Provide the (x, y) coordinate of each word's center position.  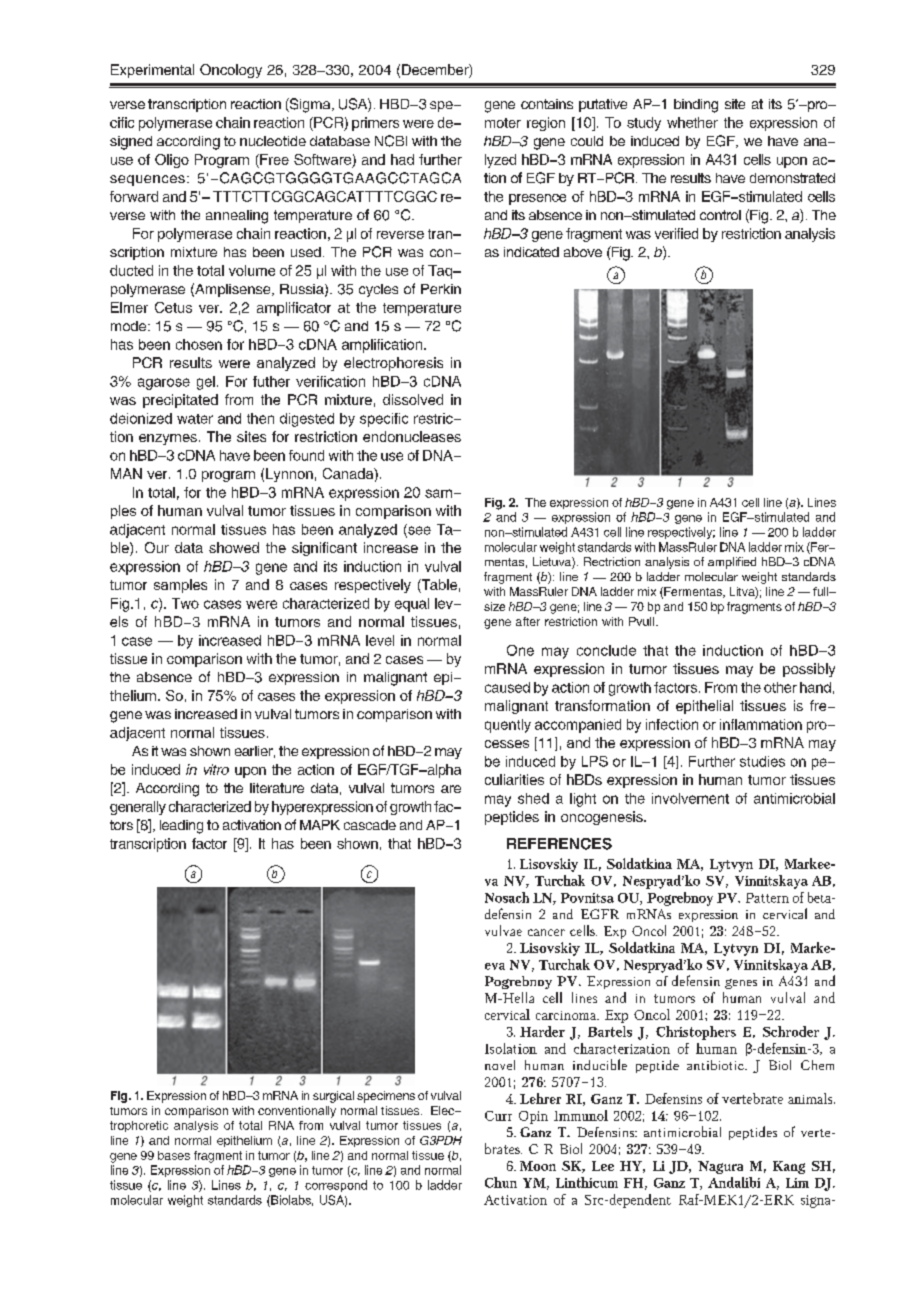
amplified (732, 563)
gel (206, 383)
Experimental (152, 71)
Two (185, 603)
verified (676, 233)
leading (181, 827)
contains (547, 104)
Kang (789, 1167)
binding (696, 106)
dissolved (413, 399)
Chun (501, 1182)
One (520, 650)
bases (174, 1155)
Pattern (767, 898)
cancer (546, 932)
